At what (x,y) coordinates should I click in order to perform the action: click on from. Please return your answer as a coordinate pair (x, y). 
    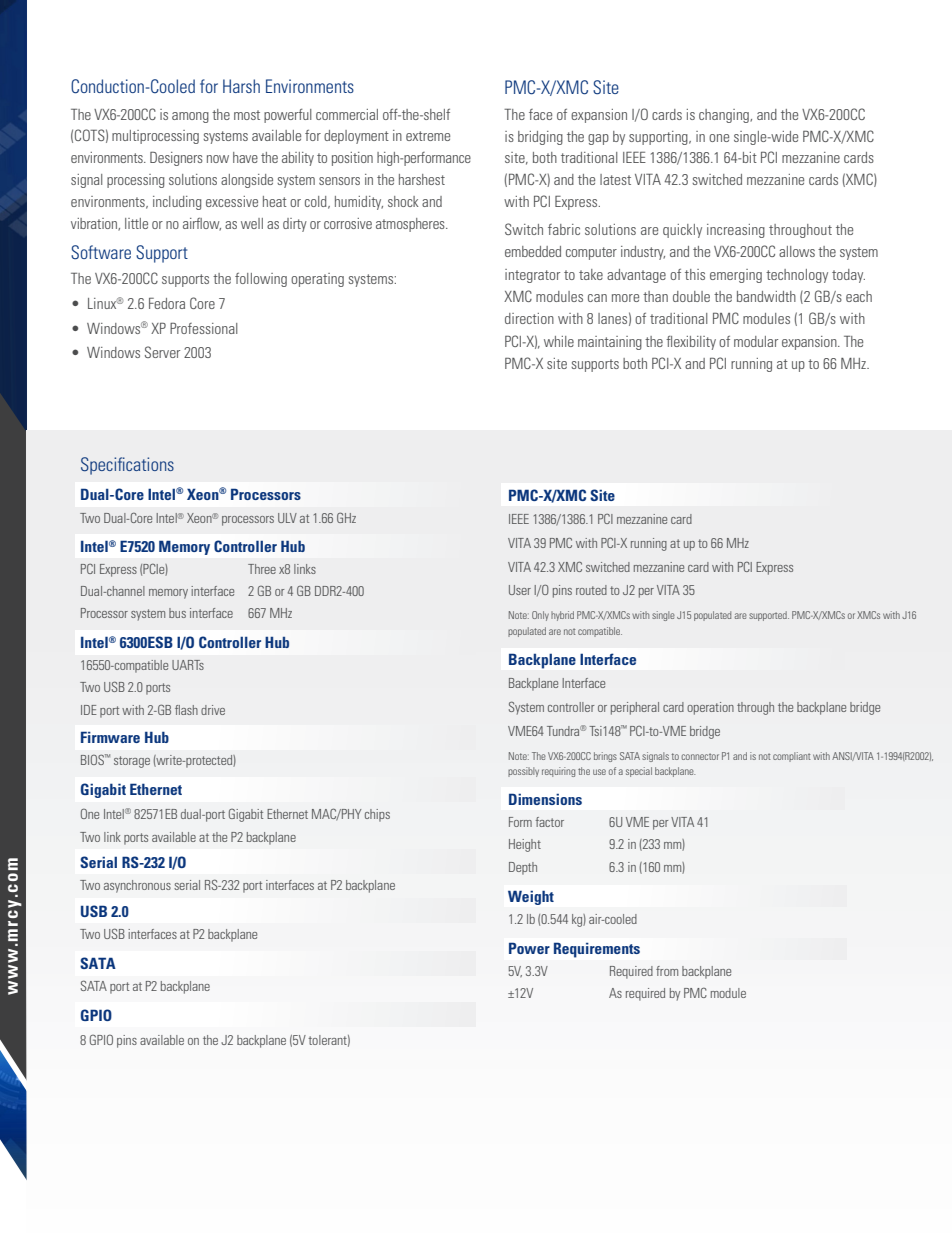
    Looking at the image, I should click on (667, 971).
